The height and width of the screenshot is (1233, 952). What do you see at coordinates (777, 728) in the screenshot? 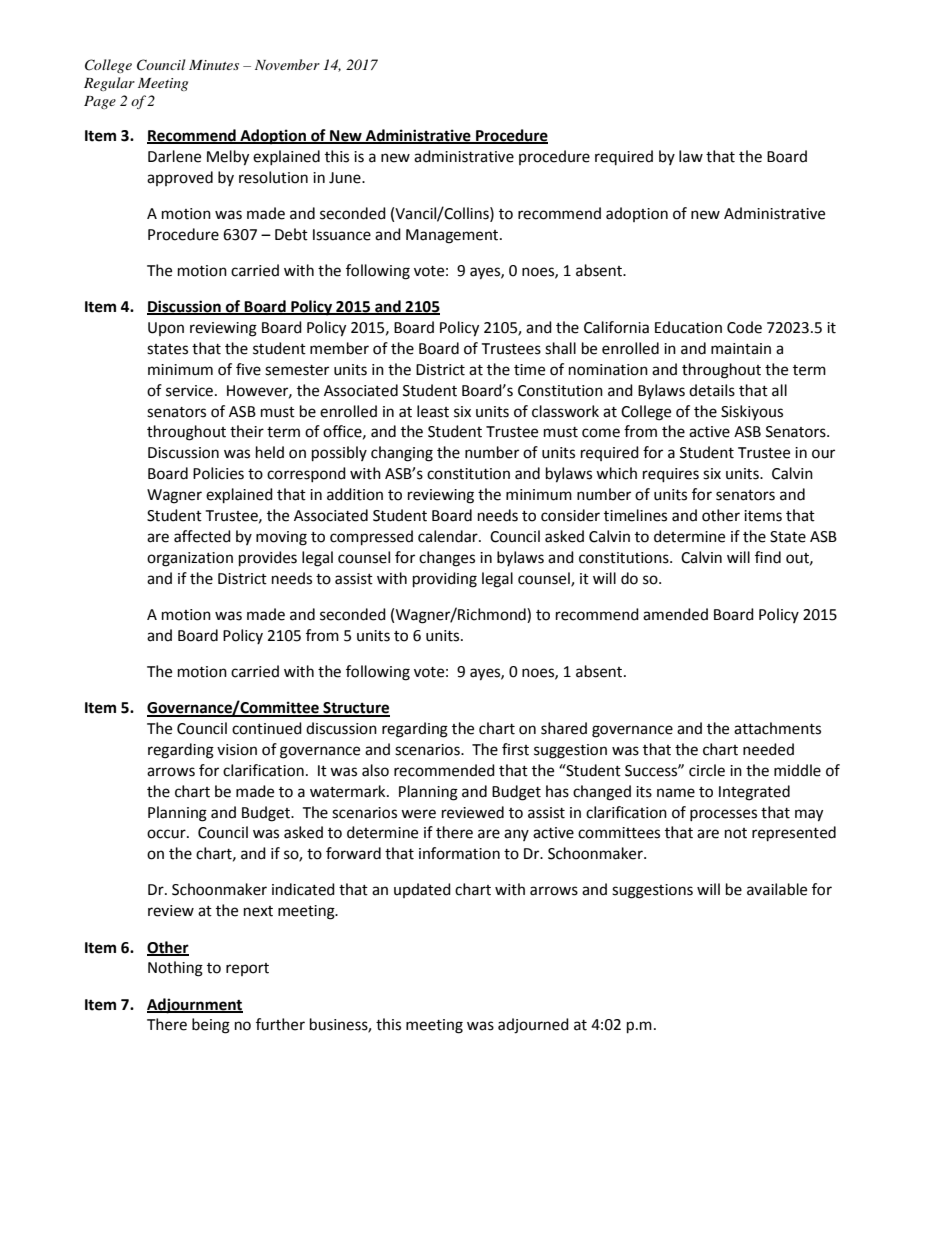
I see `attachments` at bounding box center [777, 728].
